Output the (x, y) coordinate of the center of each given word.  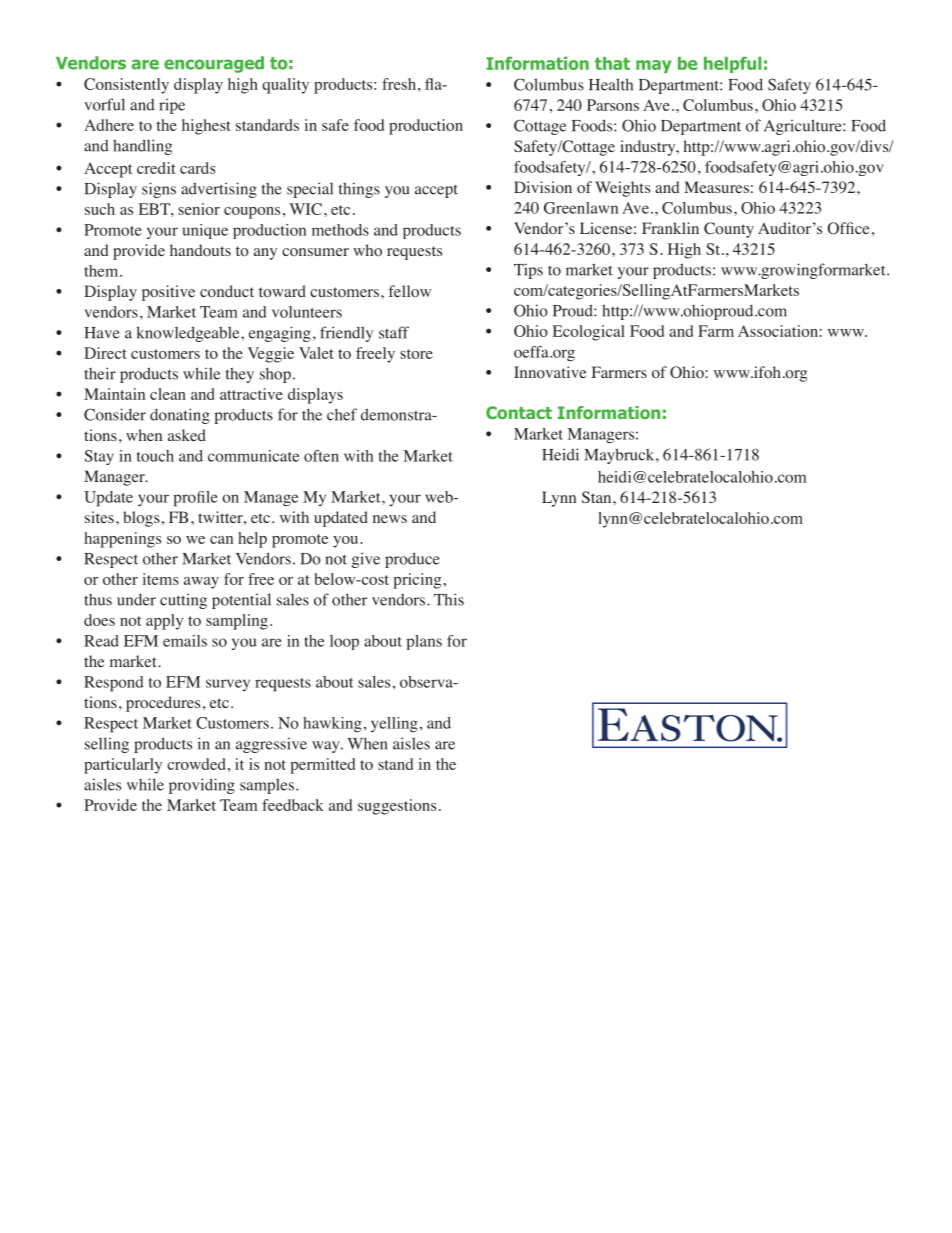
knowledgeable (189, 334)
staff (394, 332)
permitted (322, 766)
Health (611, 84)
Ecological (589, 333)
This (449, 599)
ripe (172, 106)
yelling (394, 724)
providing (202, 786)
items (161, 579)
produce (412, 560)
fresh (399, 84)
